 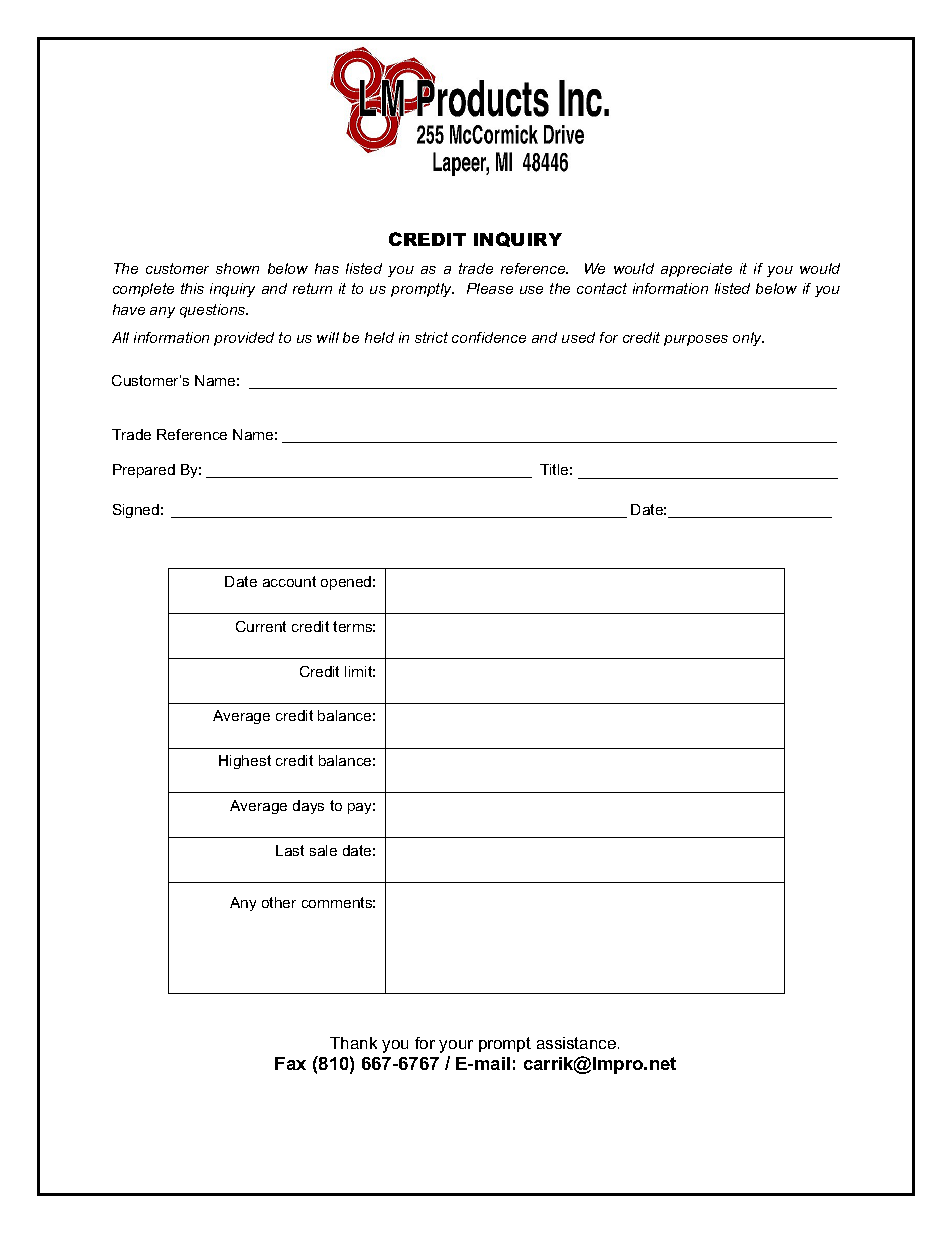 I want to click on days, so click(x=308, y=807).
